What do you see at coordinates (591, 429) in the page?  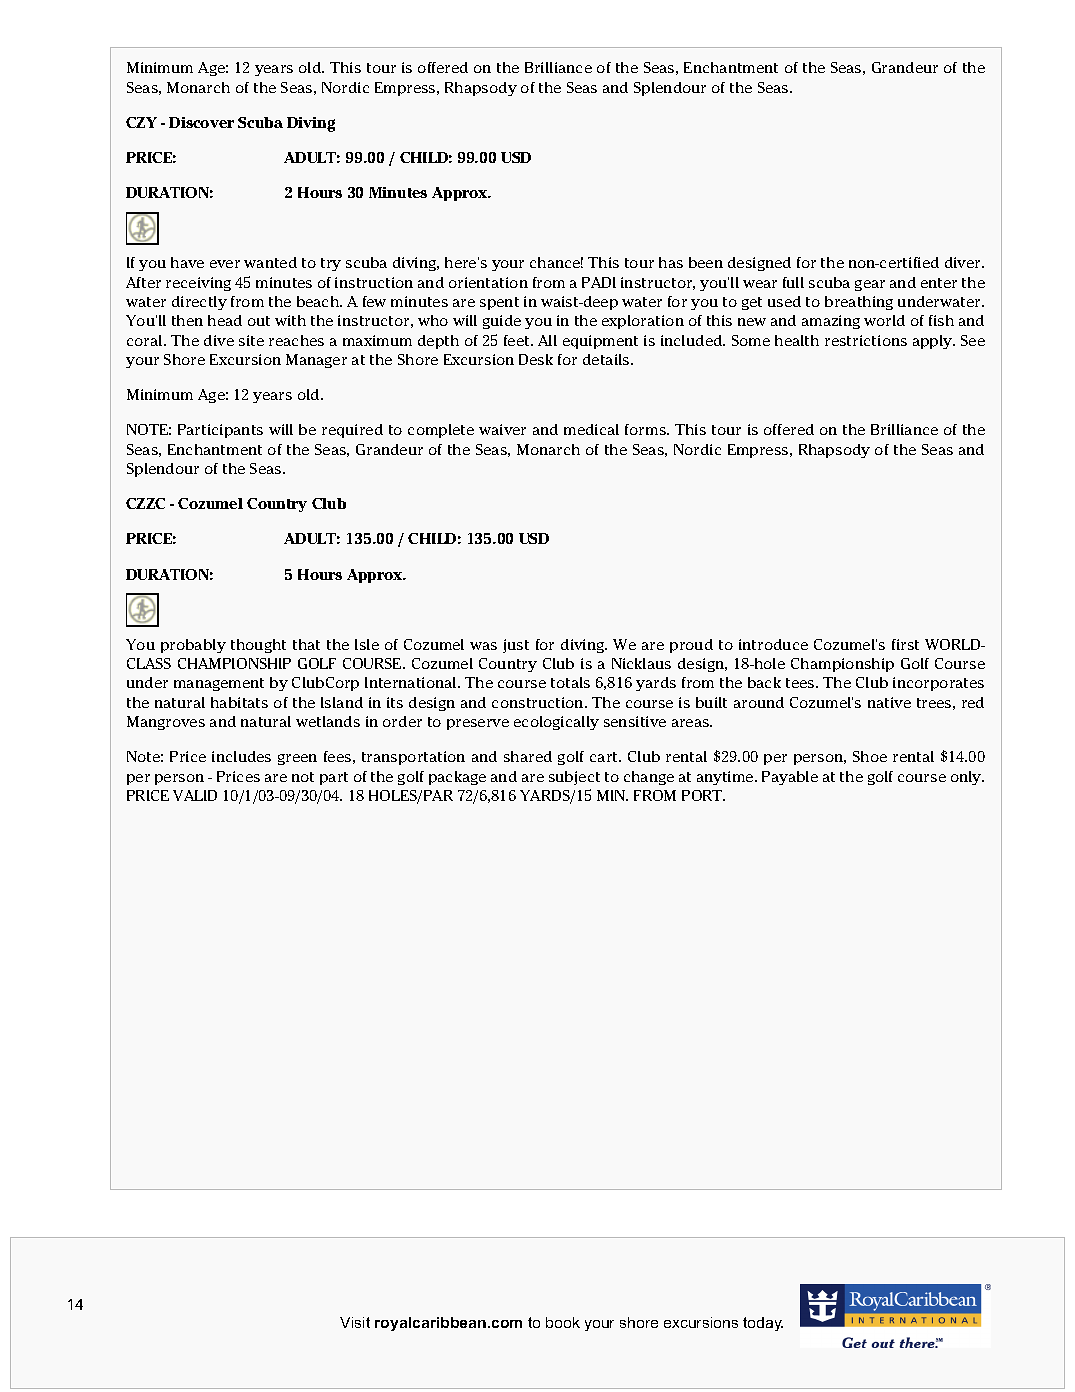 I see `medical` at bounding box center [591, 429].
